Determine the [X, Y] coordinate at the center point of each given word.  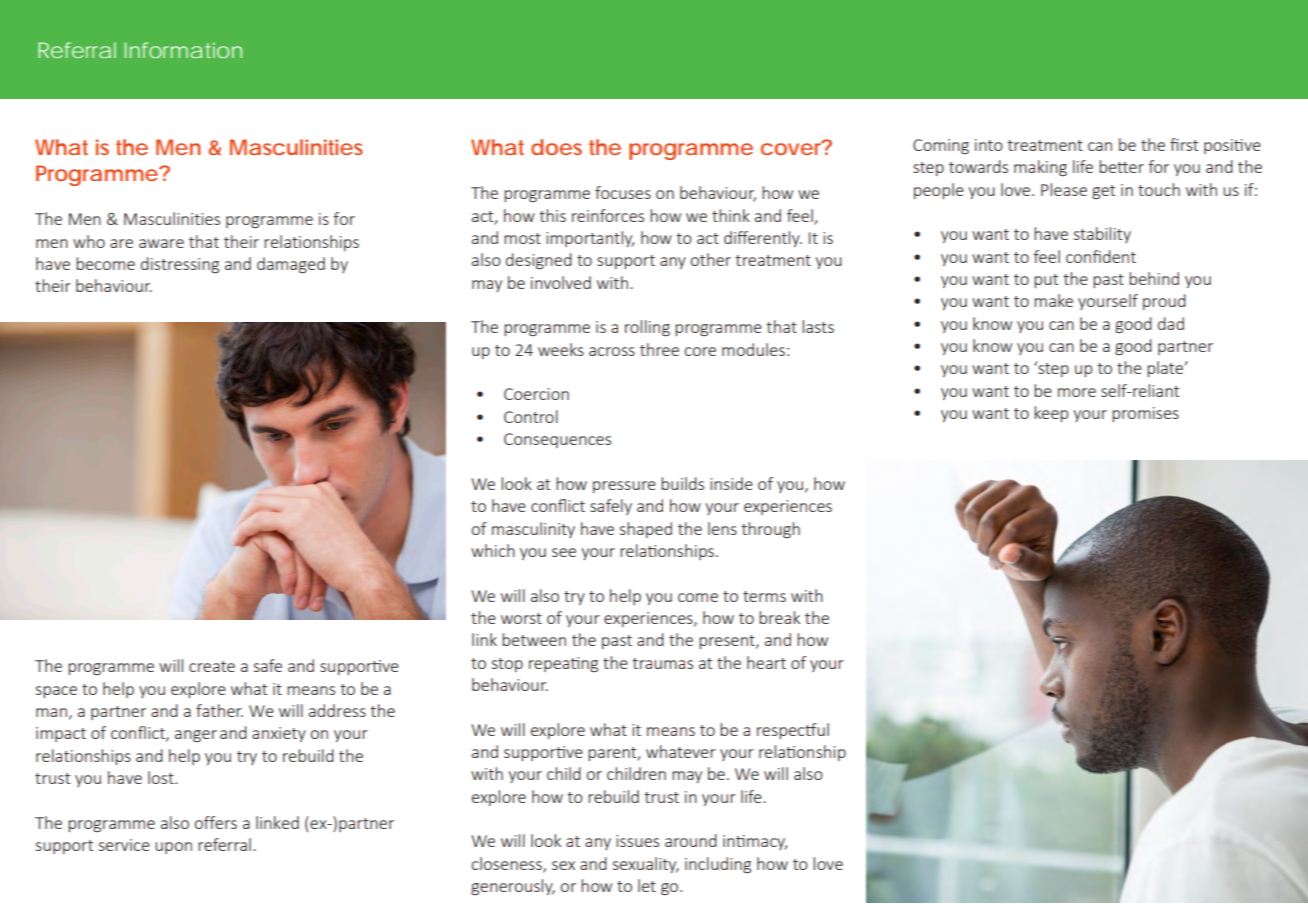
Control [531, 416]
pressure [624, 487]
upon [173, 848]
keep [1051, 414]
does [556, 147]
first [1184, 144]
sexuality [646, 865]
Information [183, 50]
